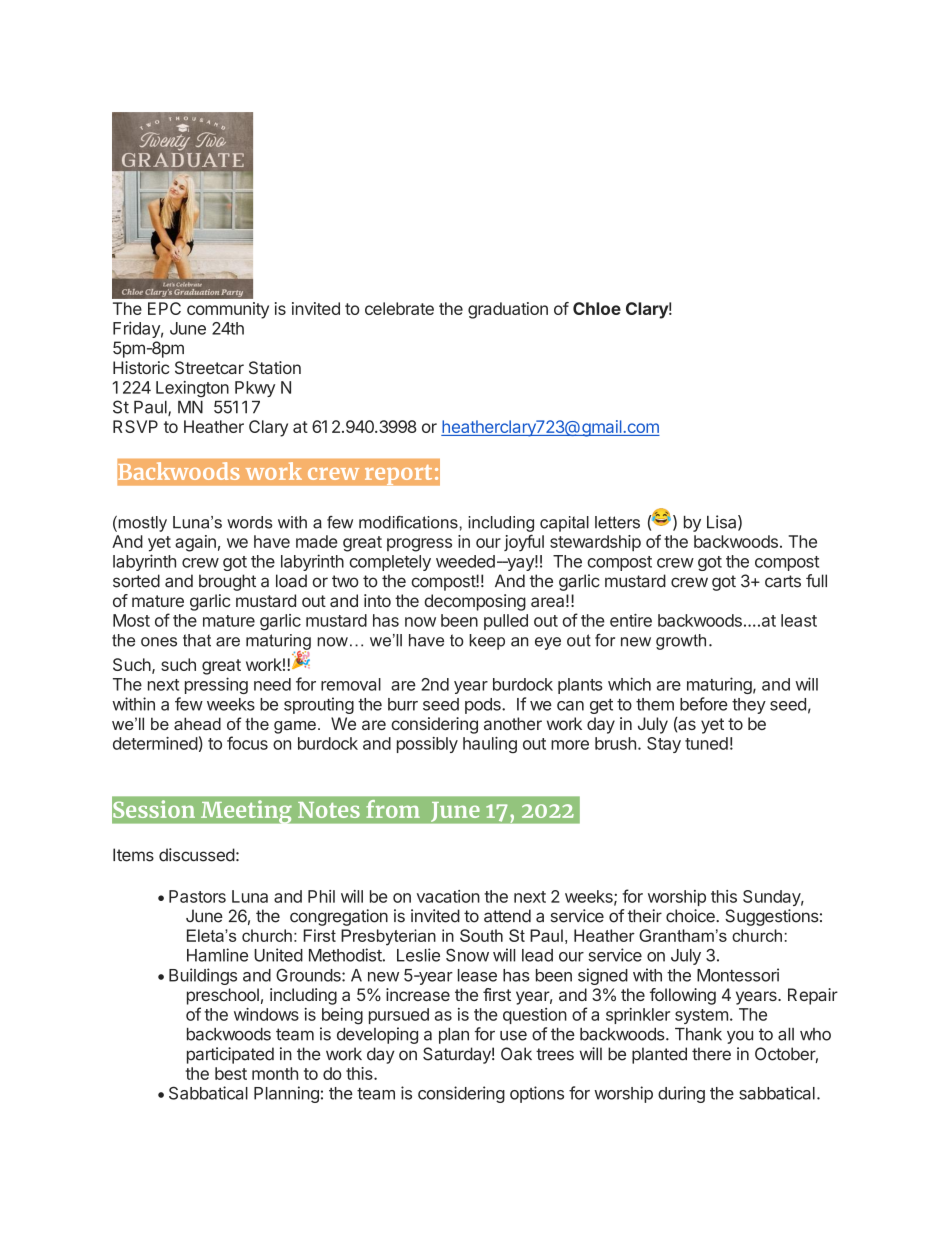 The image size is (952, 1233). I want to click on from, so click(393, 809).
